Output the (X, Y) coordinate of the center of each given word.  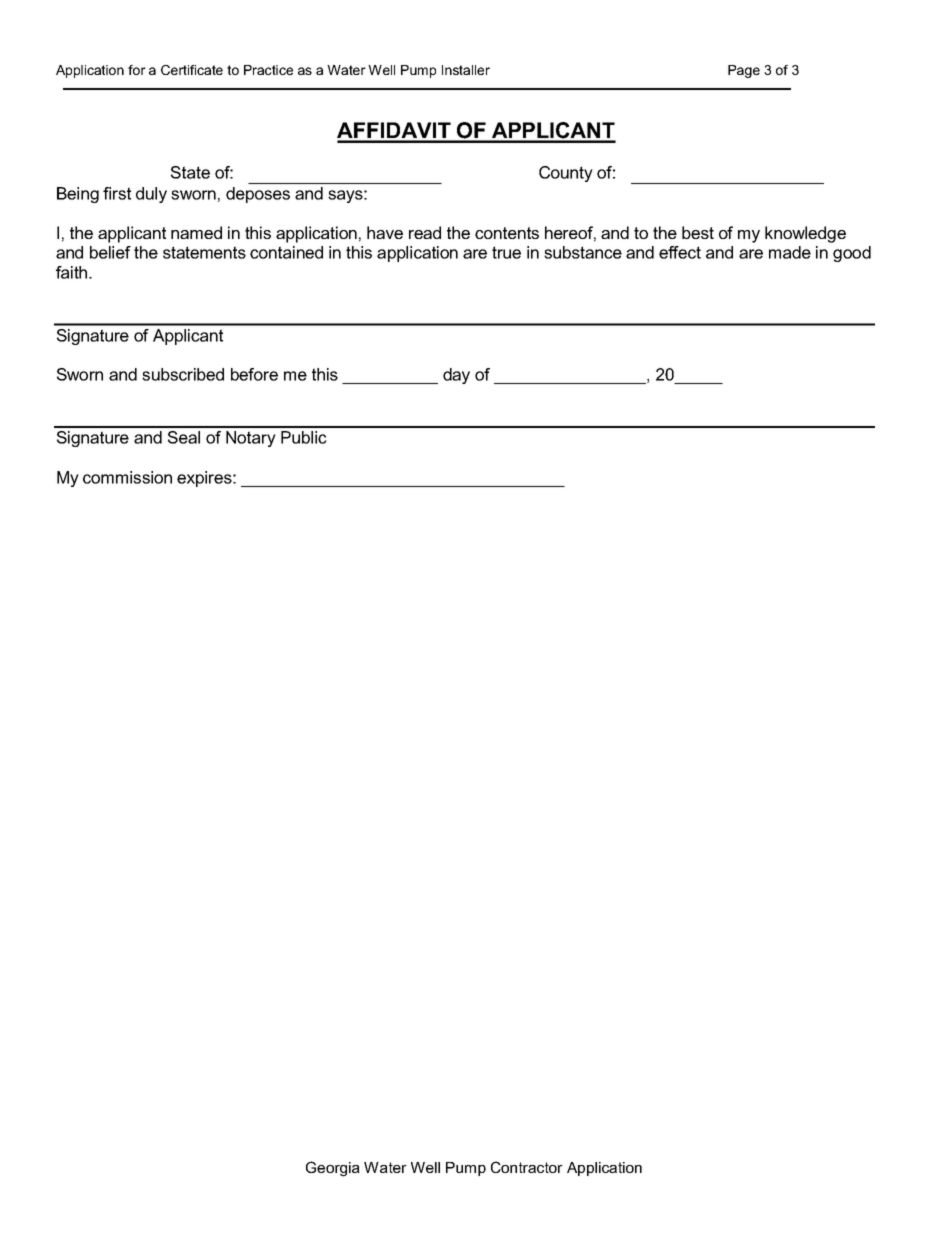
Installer (466, 70)
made (790, 252)
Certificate (192, 70)
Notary (251, 439)
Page (744, 71)
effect (680, 252)
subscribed (183, 374)
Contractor (527, 1167)
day (456, 376)
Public (304, 437)
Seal (184, 437)
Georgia (333, 1169)
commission (127, 477)
